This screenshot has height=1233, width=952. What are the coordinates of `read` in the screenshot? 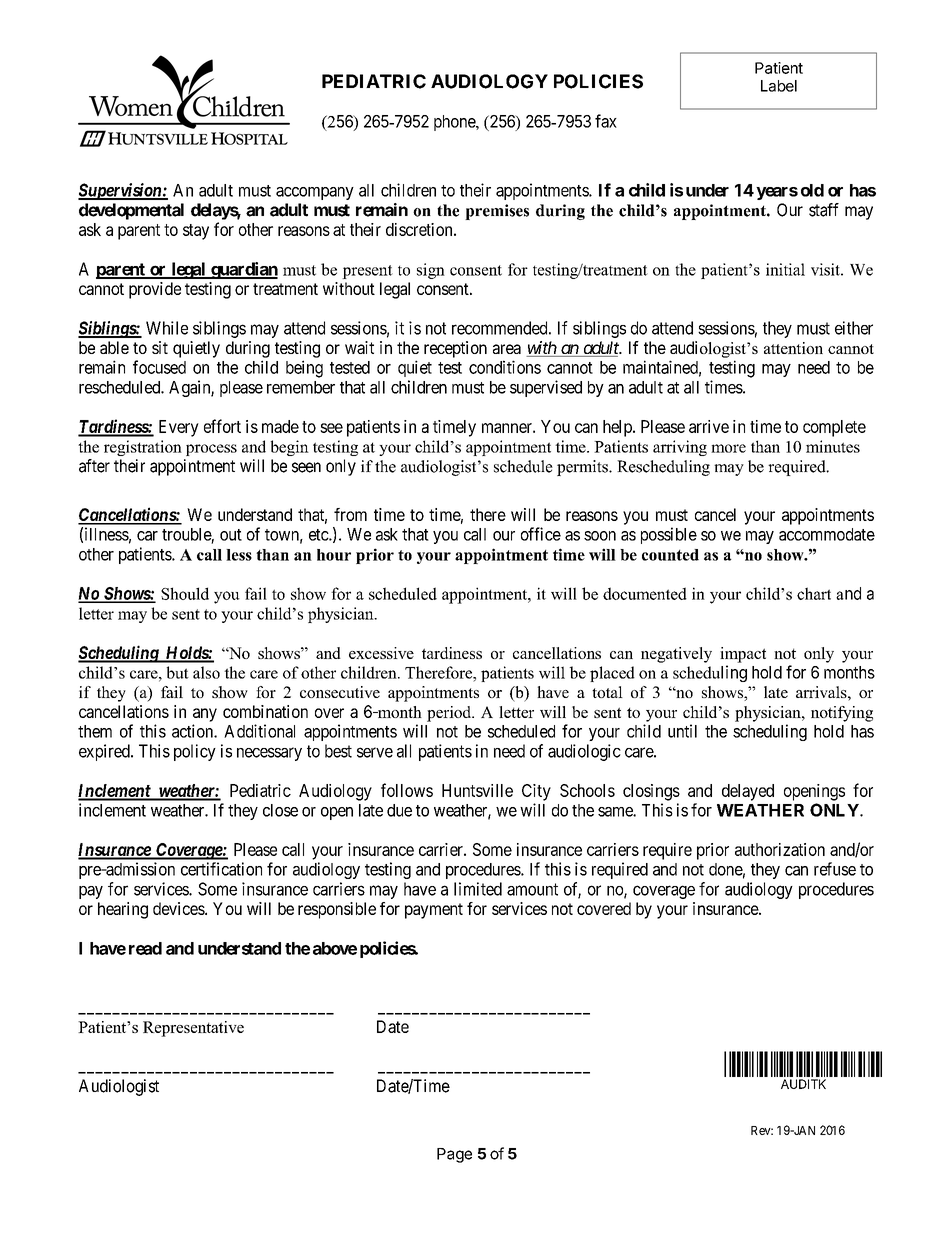 It's located at (145, 948).
